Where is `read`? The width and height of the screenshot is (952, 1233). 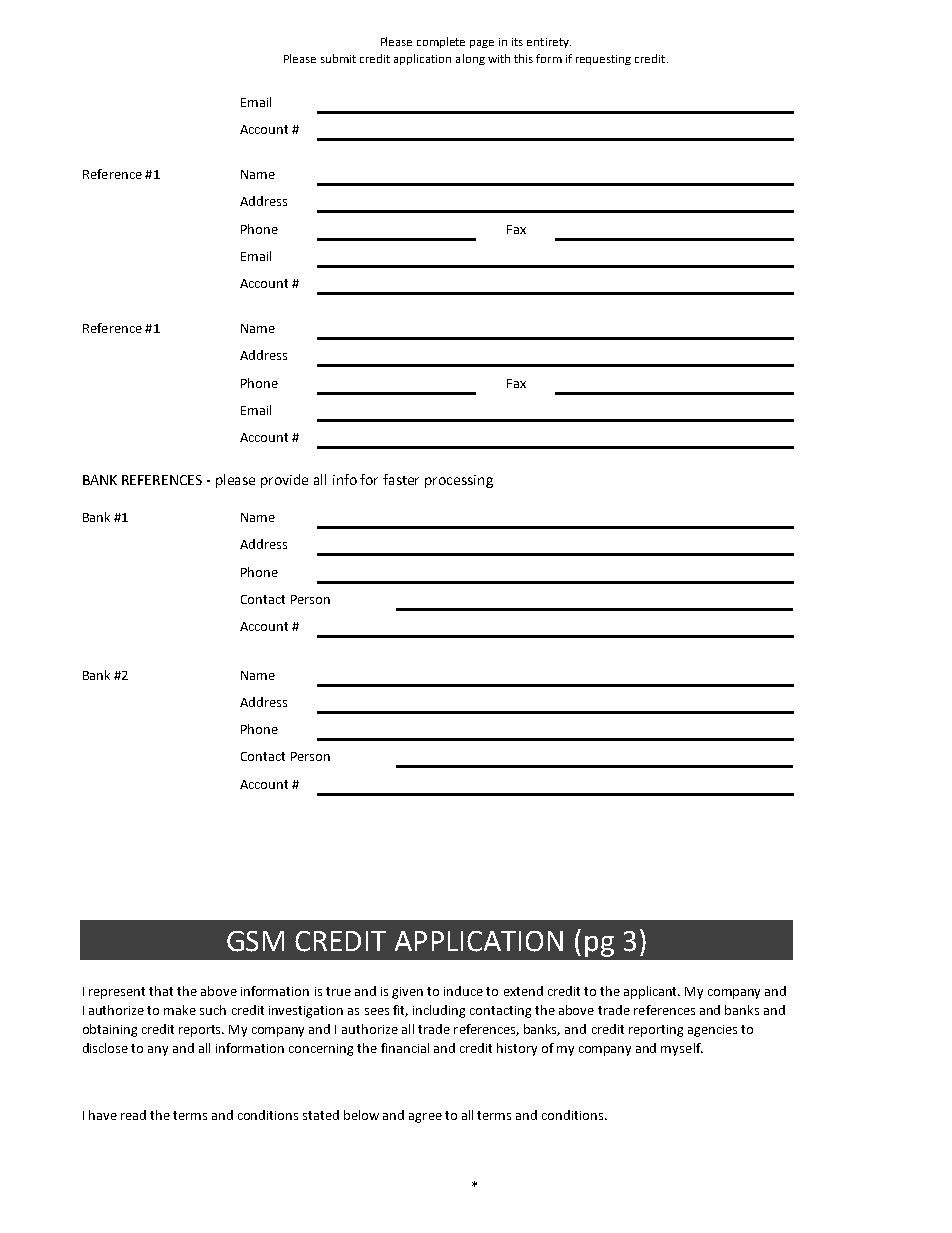 read is located at coordinates (133, 1115).
